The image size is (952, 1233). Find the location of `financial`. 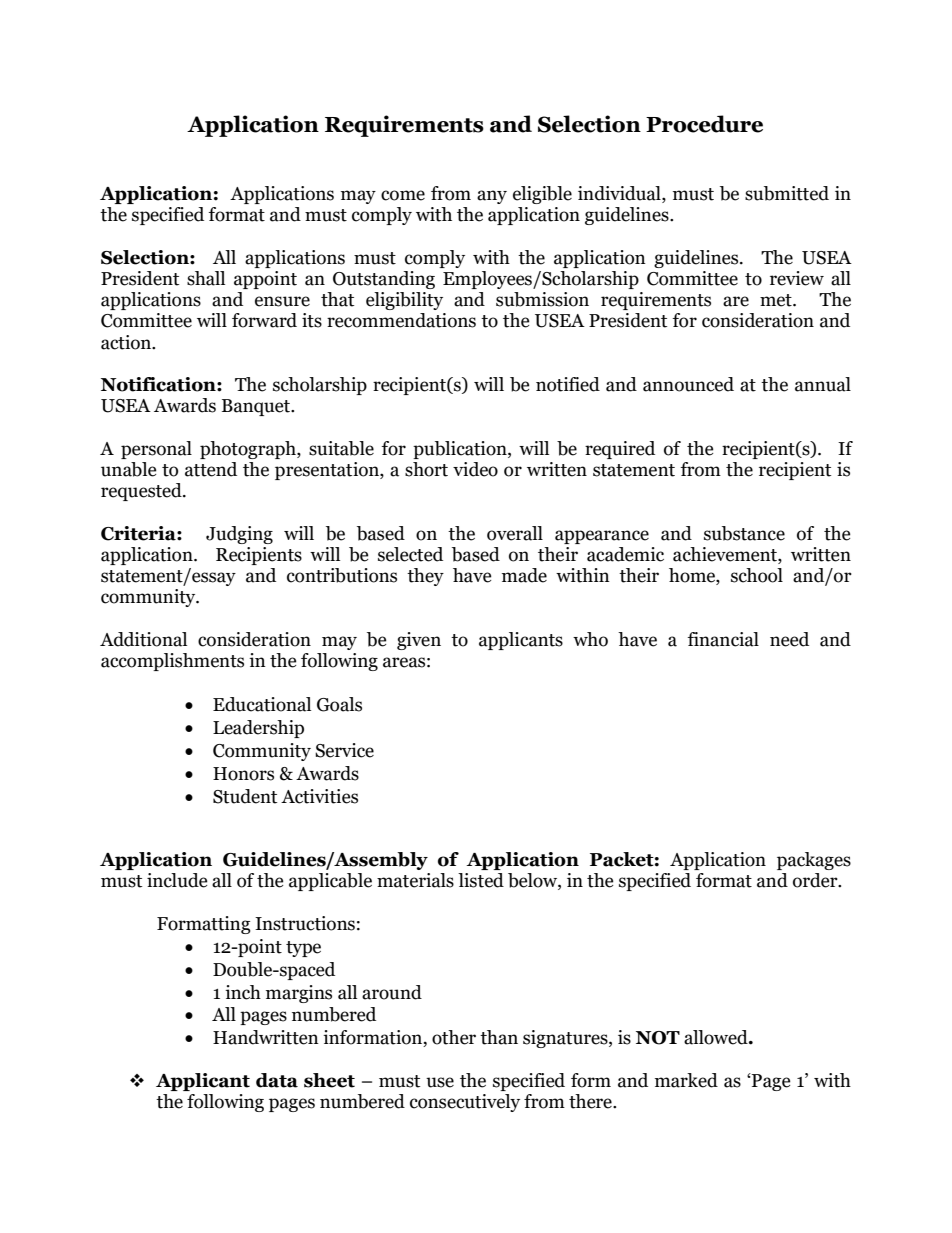

financial is located at coordinates (723, 639).
